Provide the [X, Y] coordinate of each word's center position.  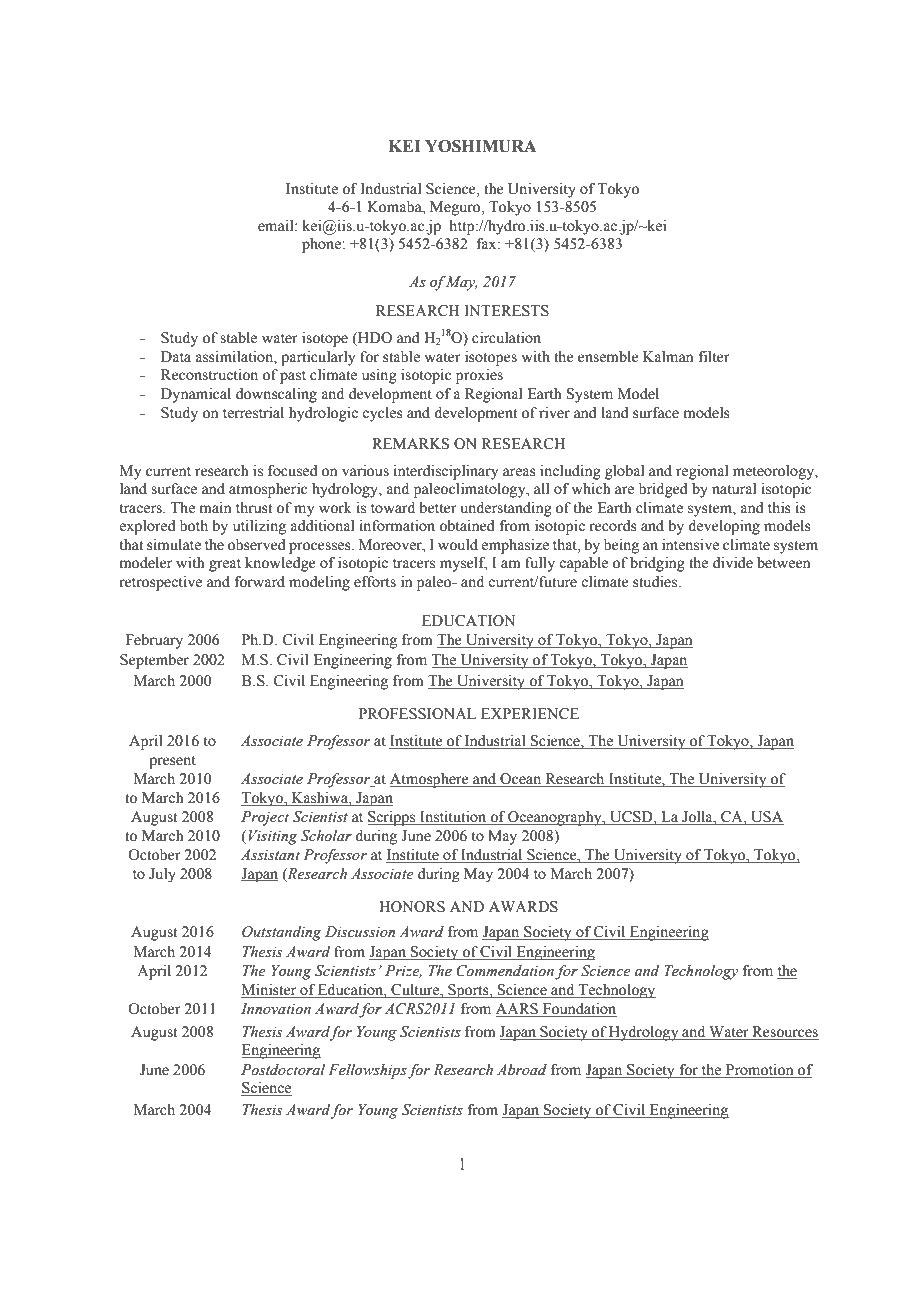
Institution [453, 818]
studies [656, 582]
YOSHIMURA [481, 146]
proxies [479, 376]
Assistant [270, 855]
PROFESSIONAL [417, 714]
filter [714, 357]
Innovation [276, 1009]
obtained [467, 526]
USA [766, 818]
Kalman [668, 357]
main [215, 507]
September [154, 661]
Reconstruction [209, 375]
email [277, 226]
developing [724, 527]
